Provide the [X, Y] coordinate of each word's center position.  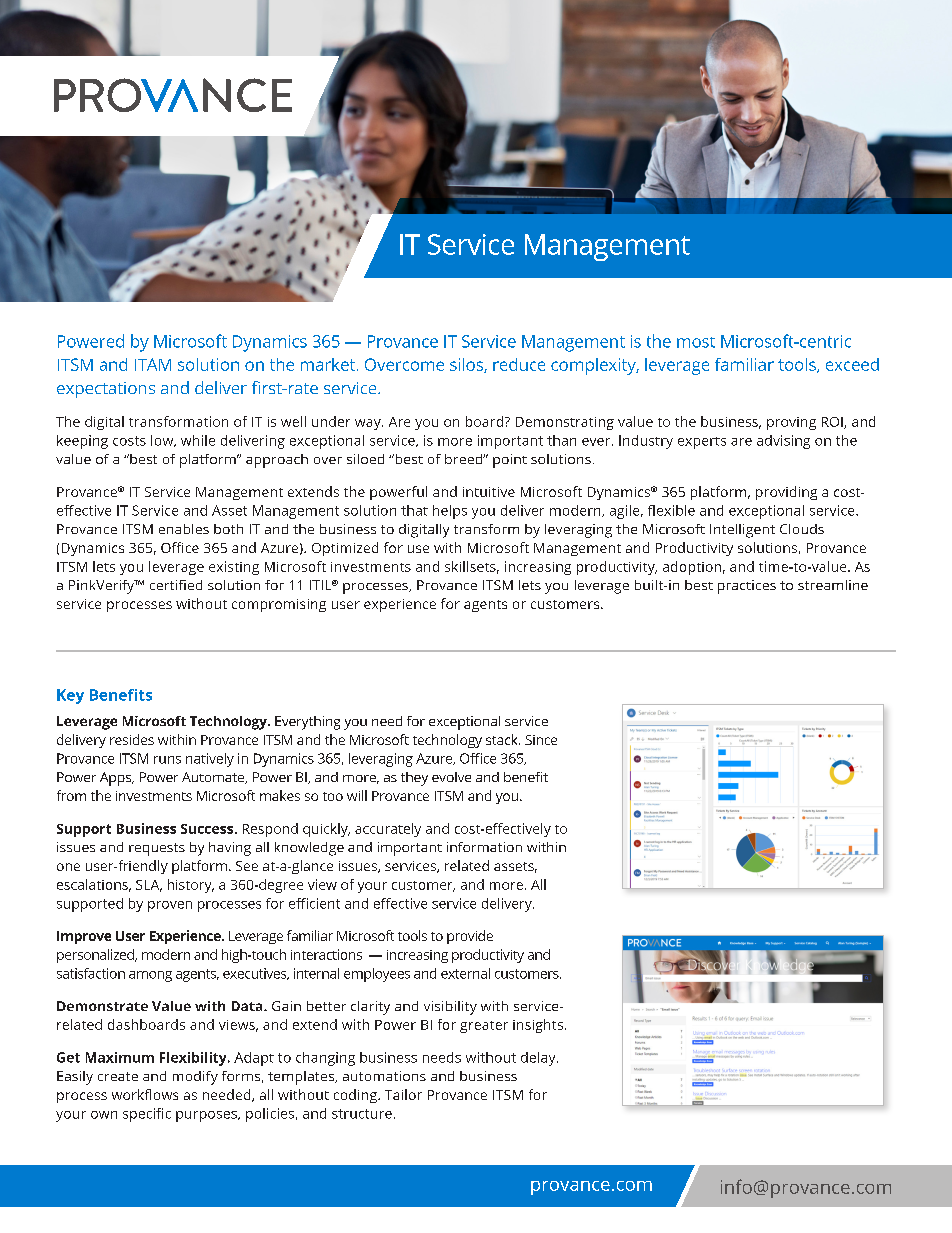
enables [184, 529]
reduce [519, 364]
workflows [145, 1094]
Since [541, 740]
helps [450, 512]
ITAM [153, 364]
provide [470, 937]
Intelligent [742, 531]
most [696, 342]
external [465, 973]
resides [132, 739]
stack [503, 739]
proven [170, 906]
